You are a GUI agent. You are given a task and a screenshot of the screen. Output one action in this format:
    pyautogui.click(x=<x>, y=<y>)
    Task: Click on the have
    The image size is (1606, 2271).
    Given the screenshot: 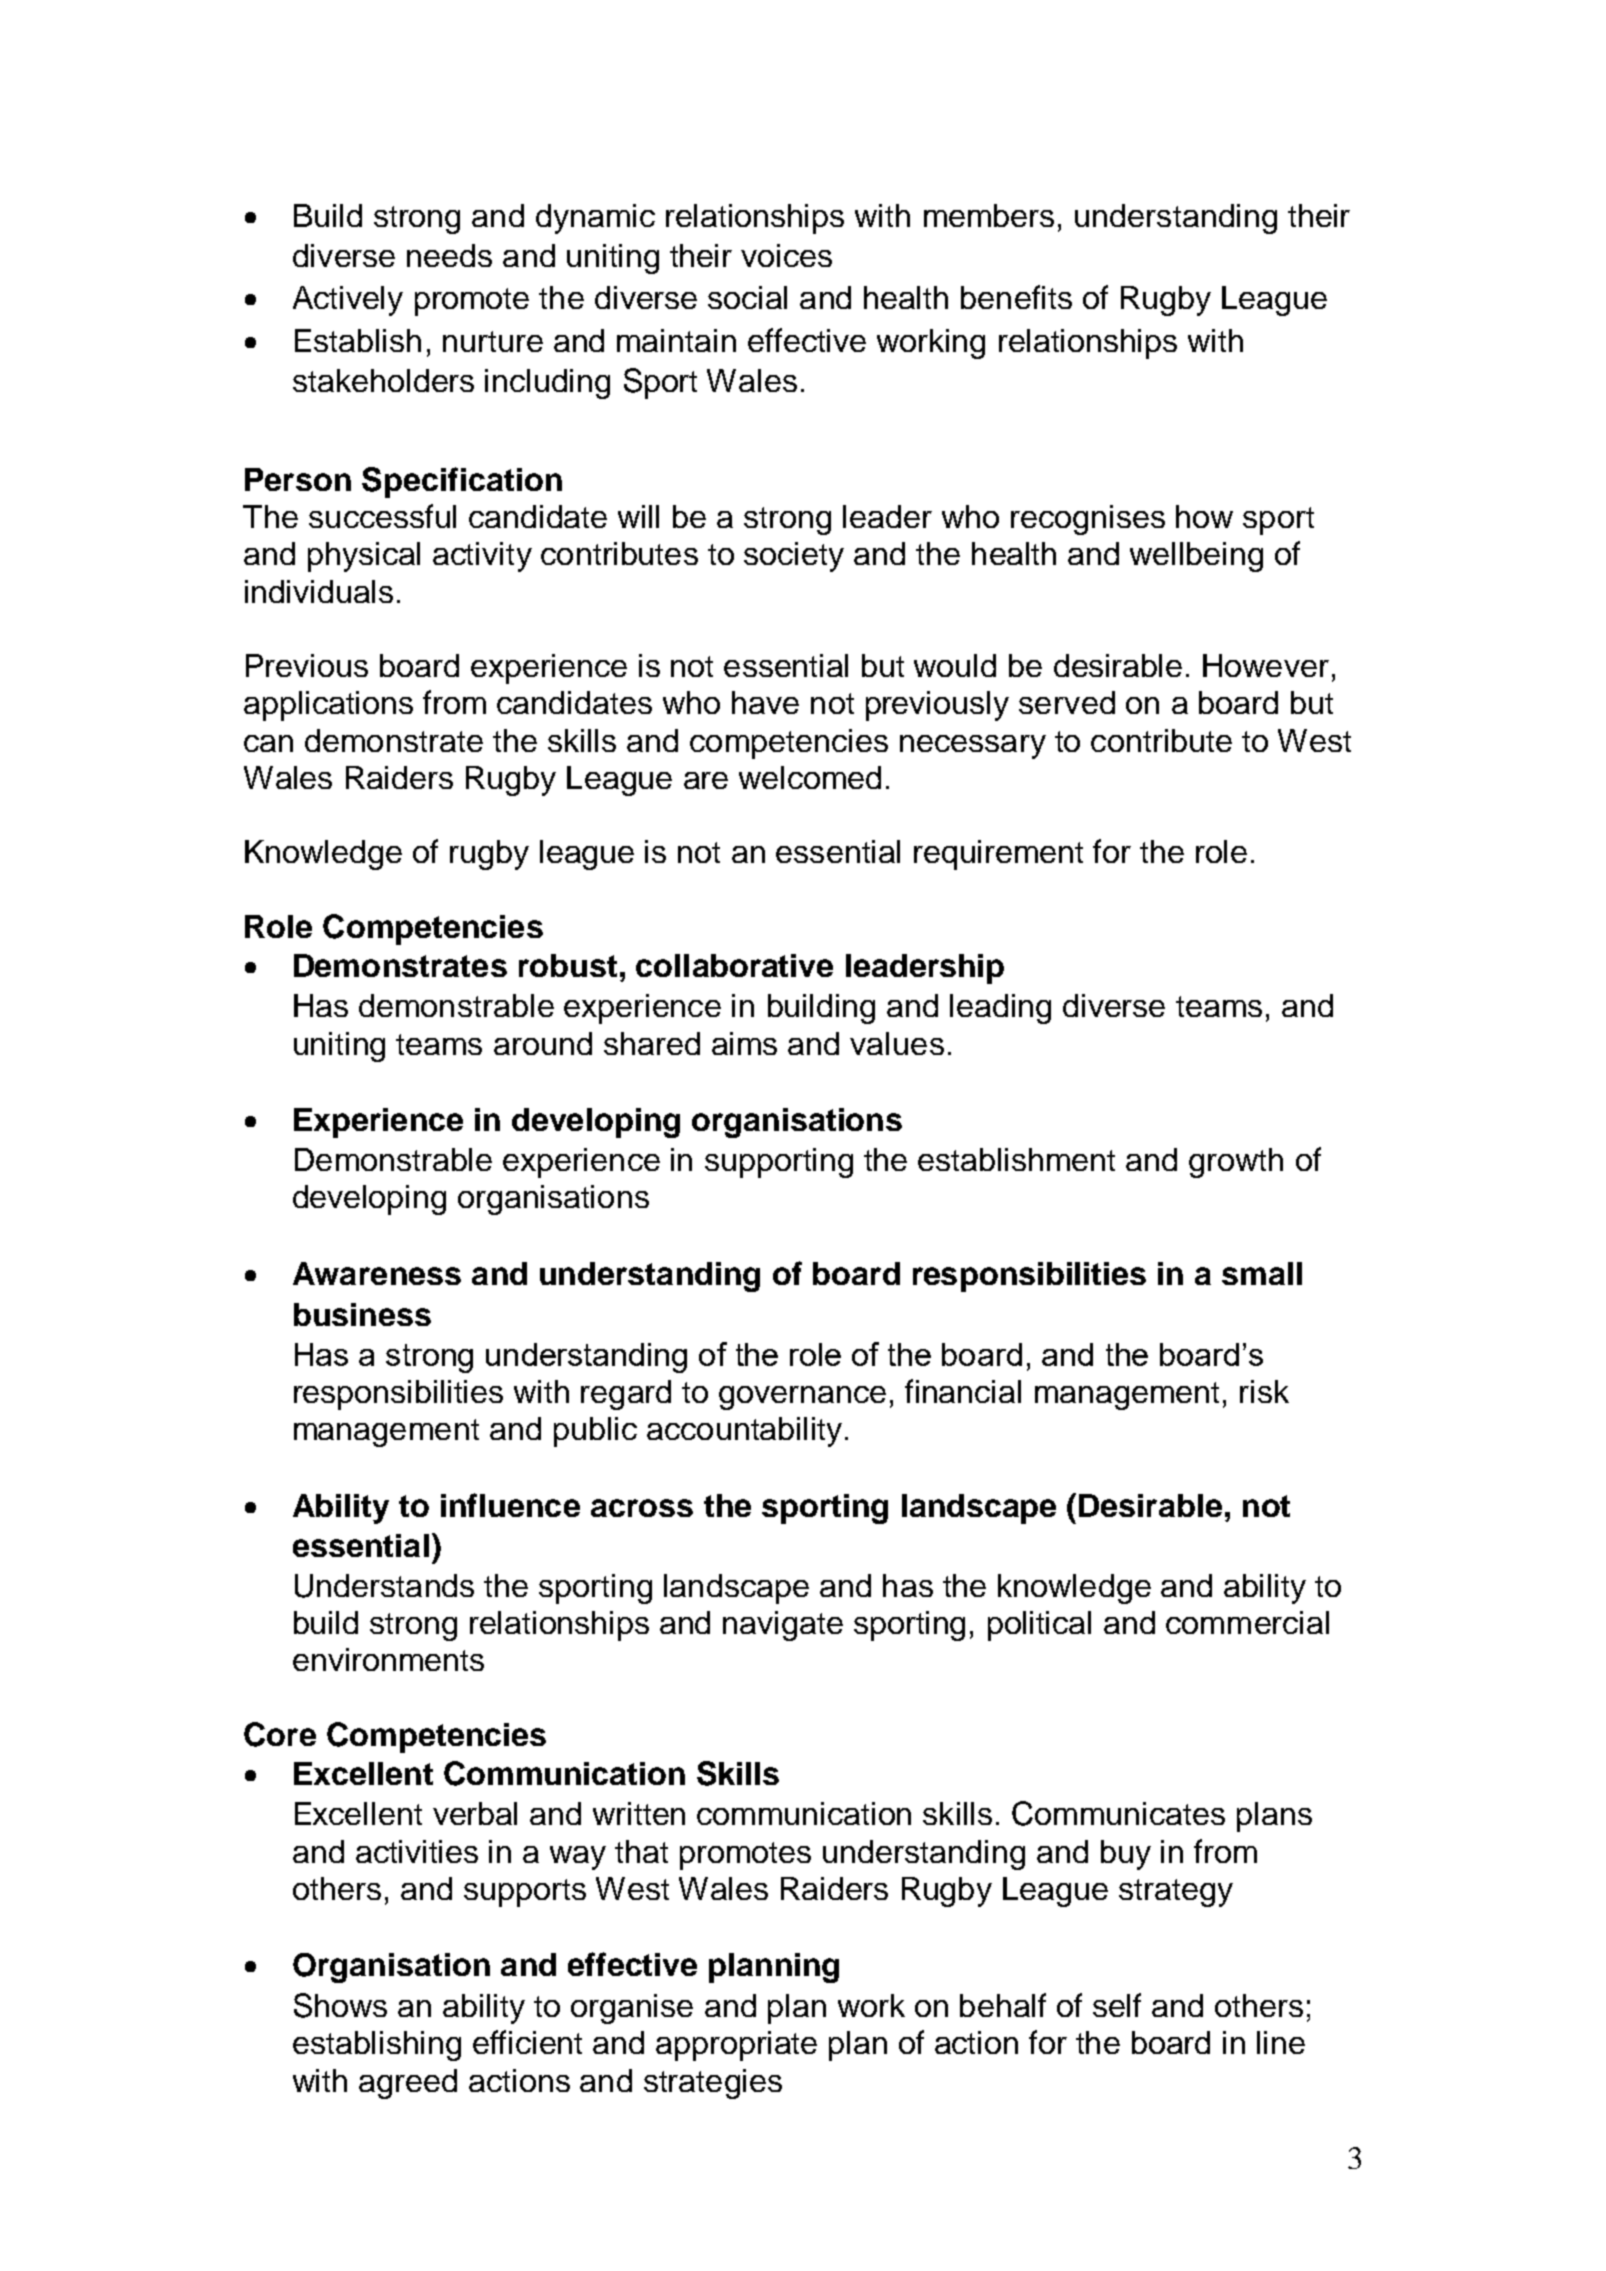 What is the action you would take?
    pyautogui.click(x=765, y=702)
